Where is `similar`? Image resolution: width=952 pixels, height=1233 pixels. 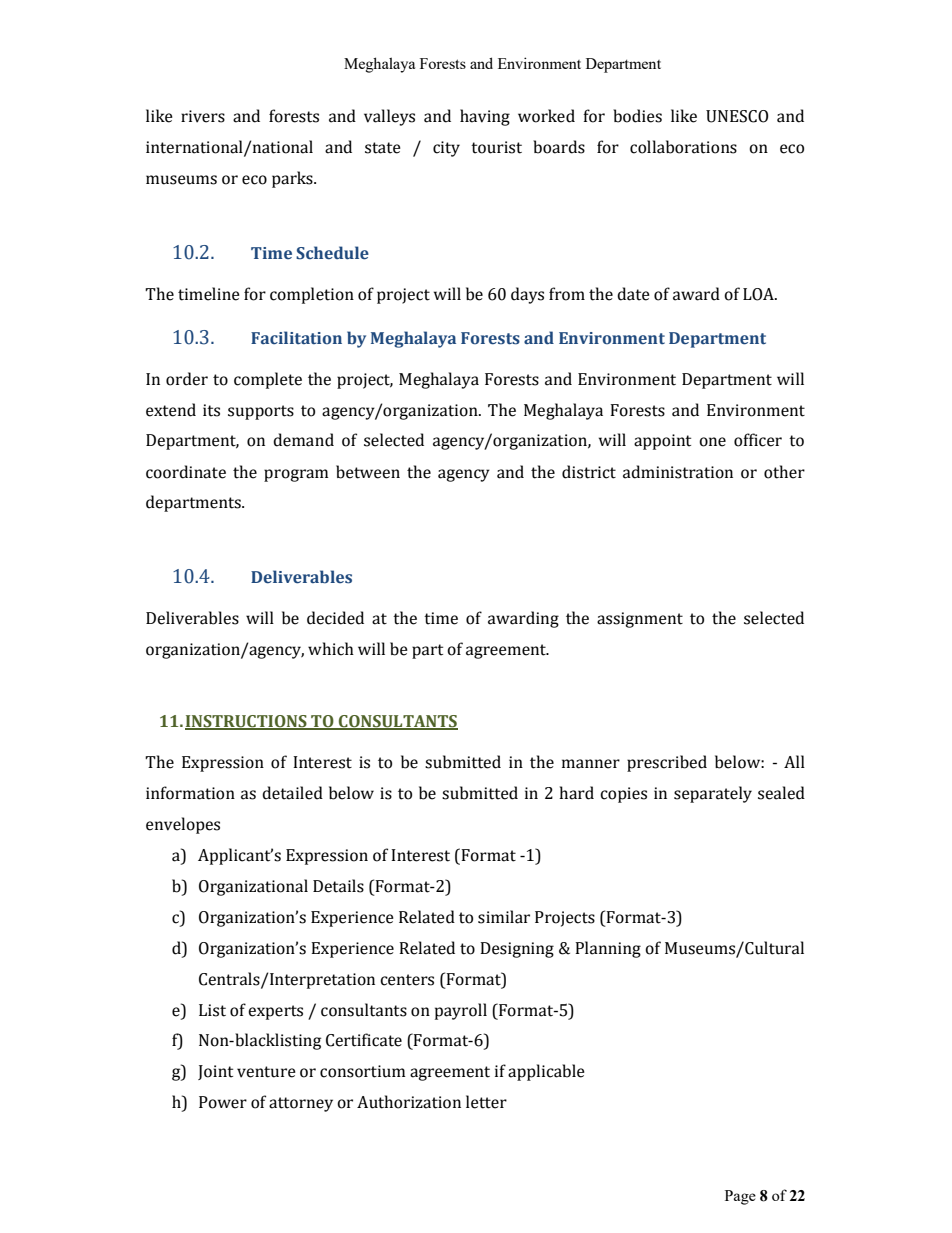 similar is located at coordinates (504, 917).
